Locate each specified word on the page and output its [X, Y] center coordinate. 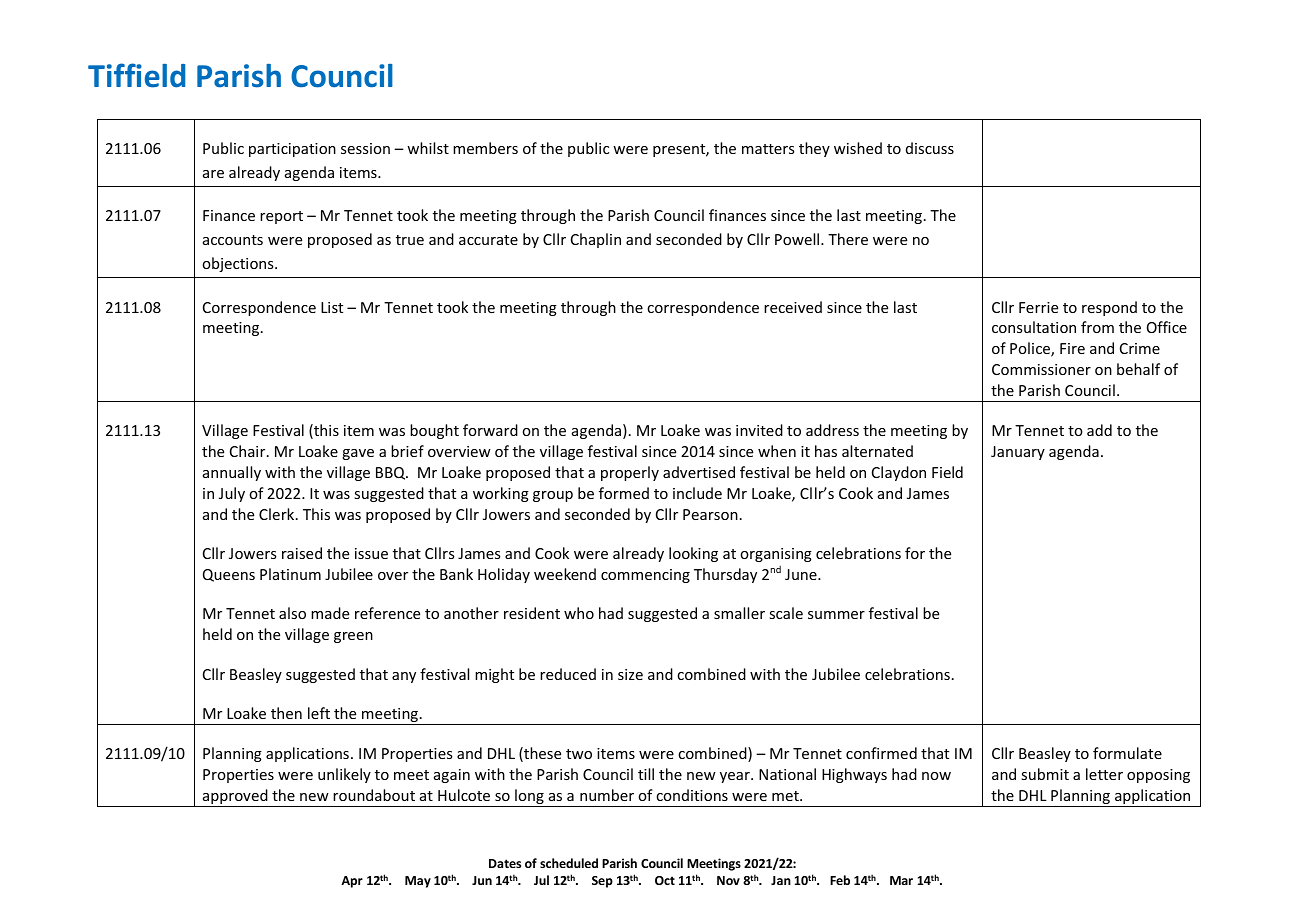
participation [292, 150]
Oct [665, 880]
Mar [901, 880]
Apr [352, 882]
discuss [930, 148]
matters [768, 149]
